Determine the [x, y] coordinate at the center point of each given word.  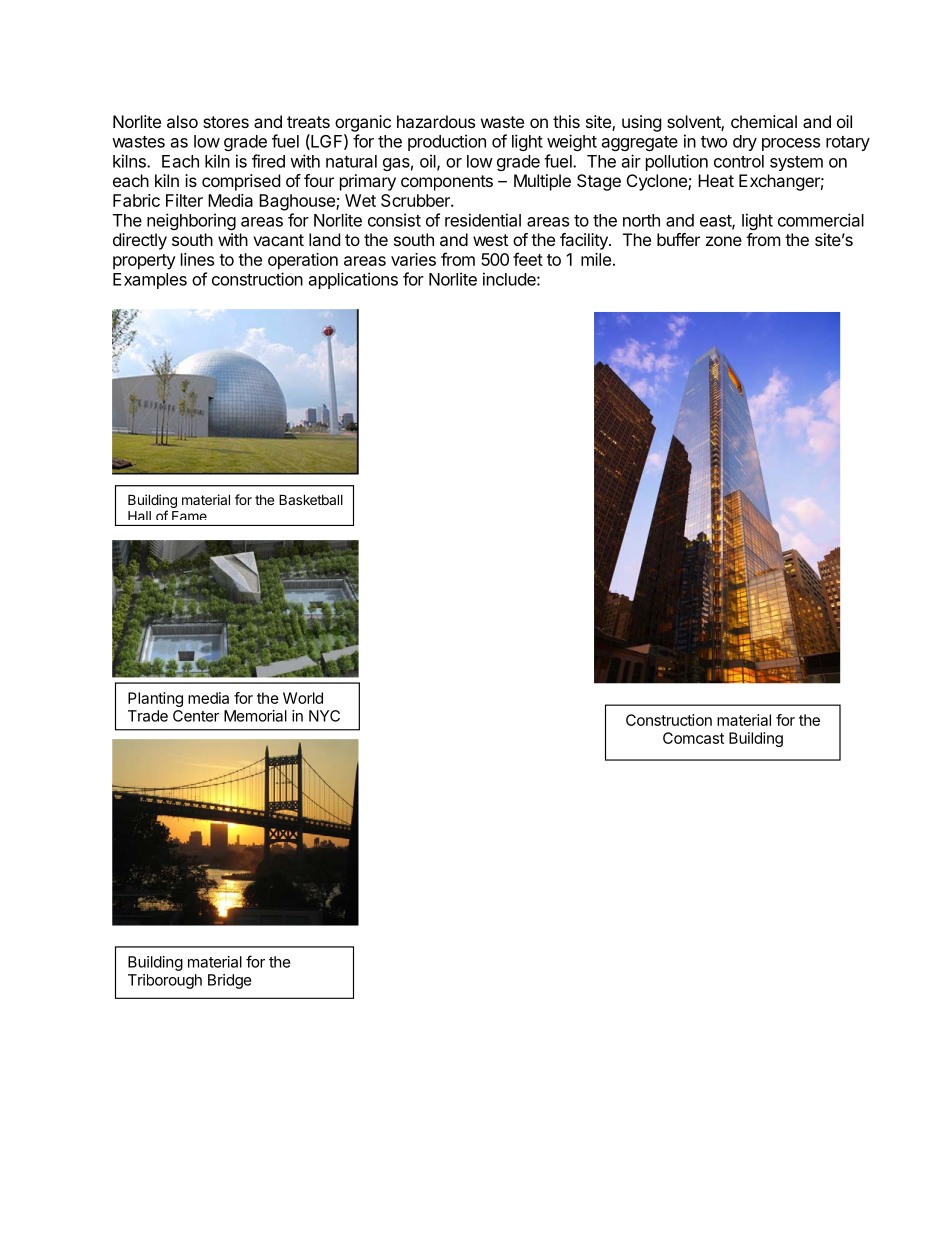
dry [745, 143]
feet [528, 259]
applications [353, 280]
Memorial [255, 716]
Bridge [230, 981]
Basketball [311, 499]
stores [226, 122]
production [447, 142]
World [303, 698]
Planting [155, 699]
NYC [324, 716]
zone [724, 241]
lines [197, 259]
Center [196, 716]
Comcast [693, 738]
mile [596, 259]
